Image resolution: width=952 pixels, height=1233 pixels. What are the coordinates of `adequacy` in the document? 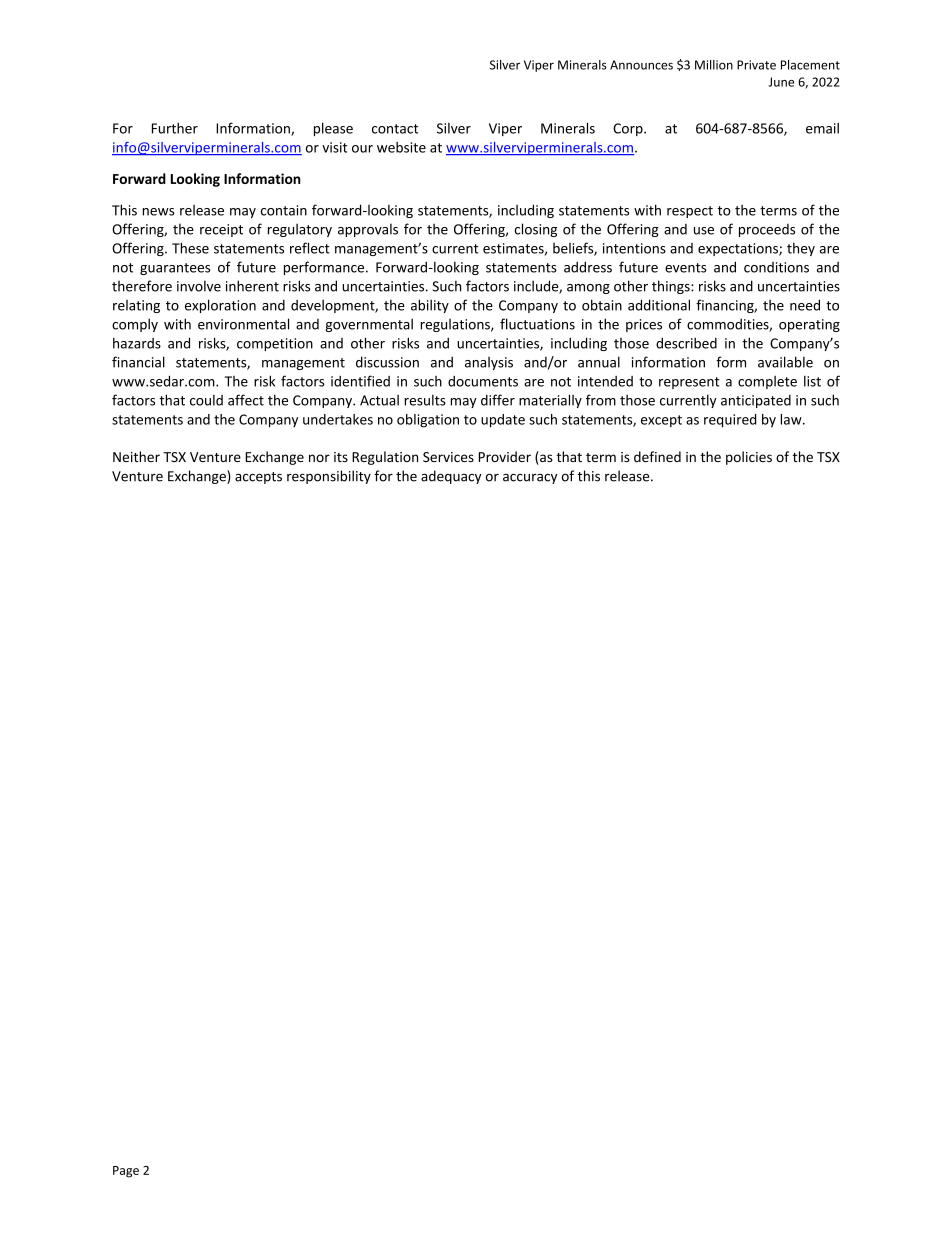 It's located at (451, 477).
